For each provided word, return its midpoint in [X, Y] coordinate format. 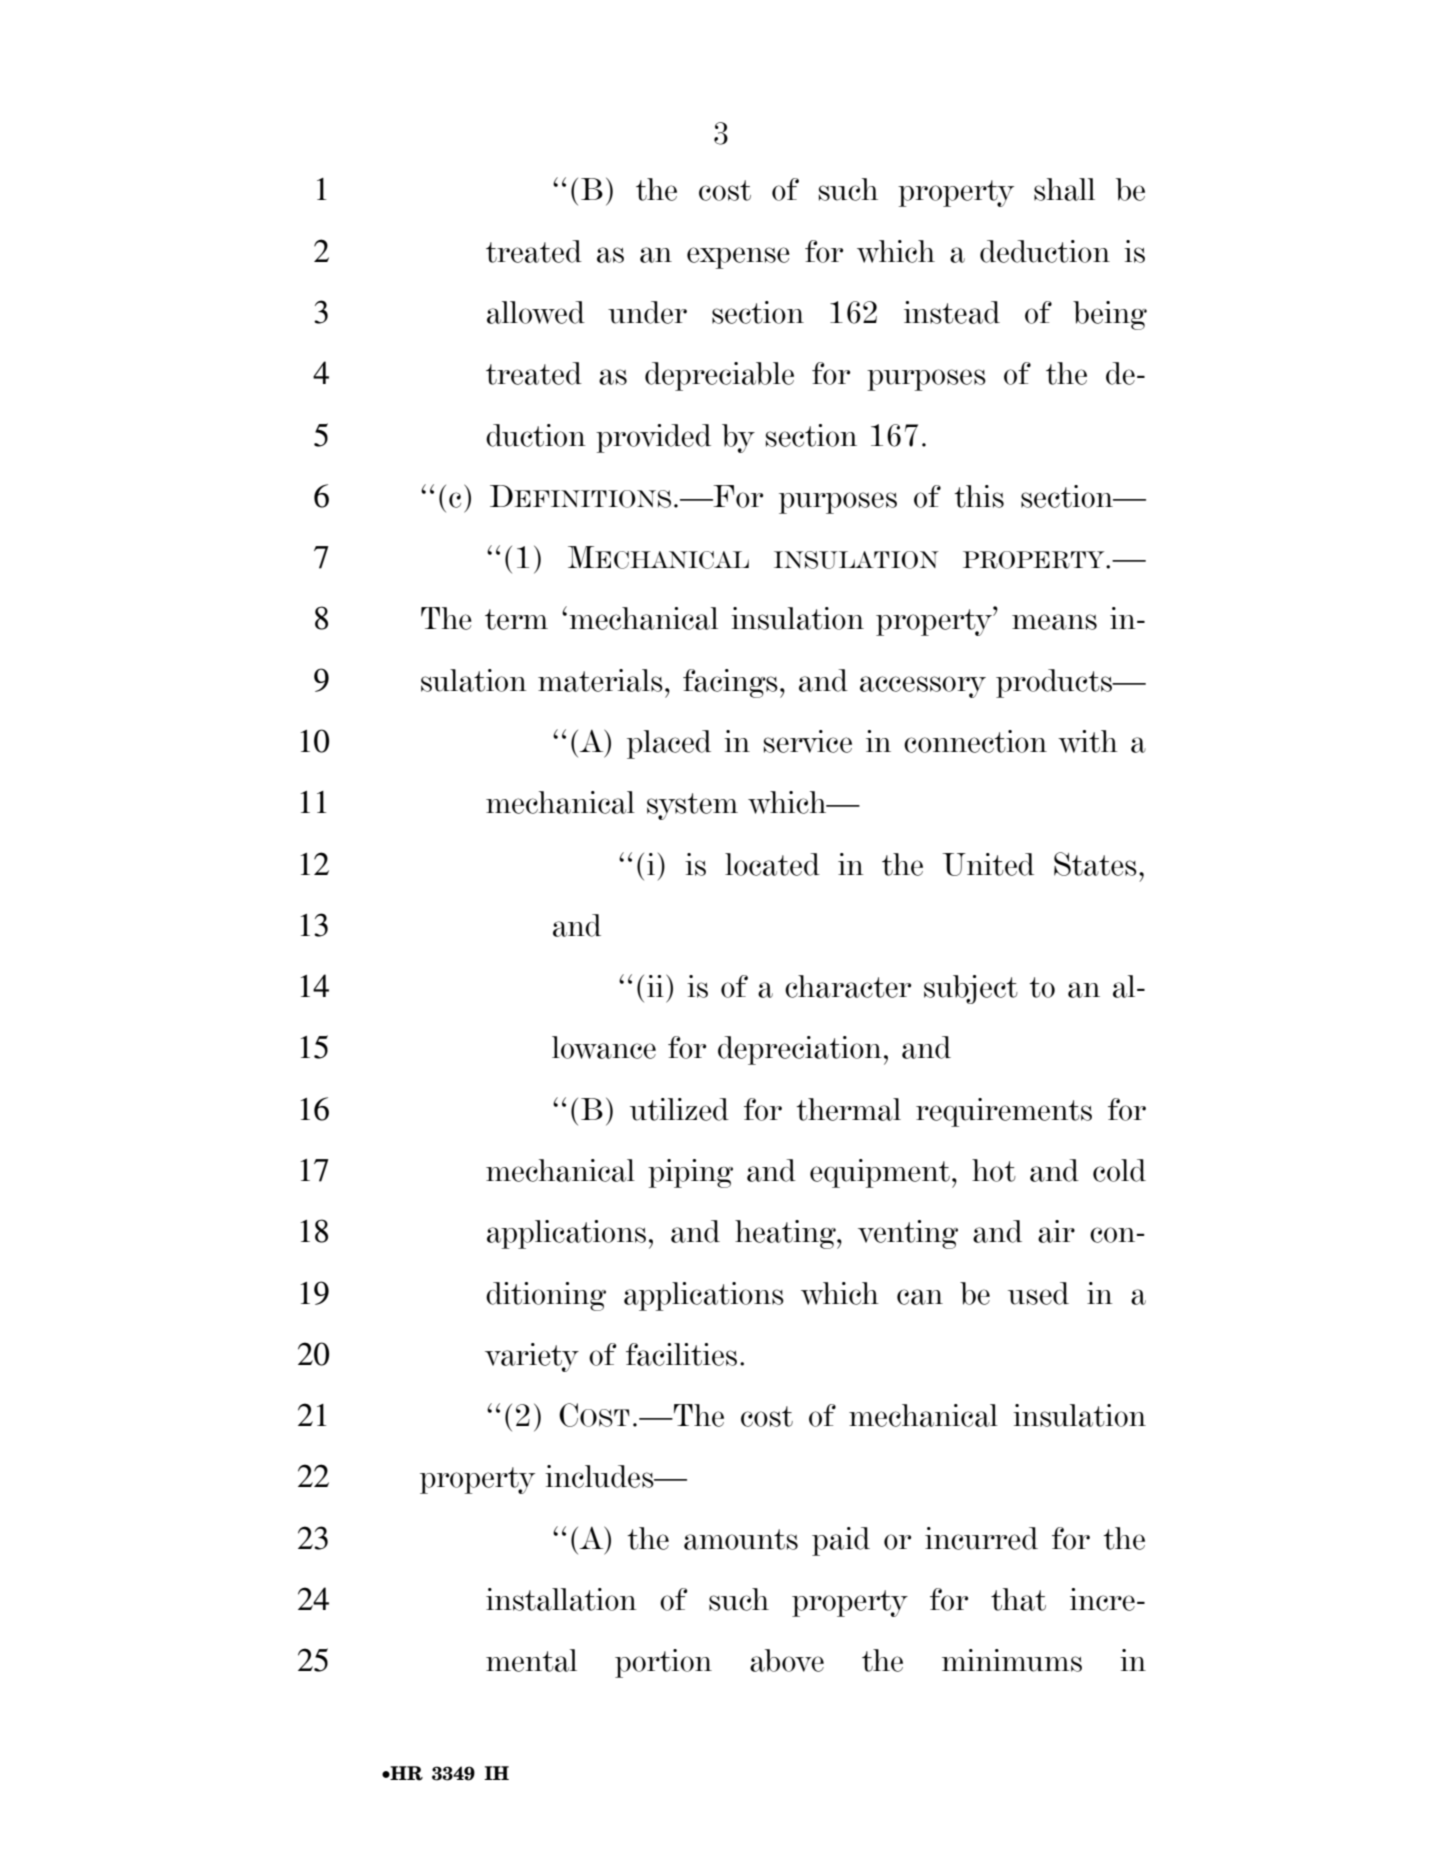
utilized [679, 1109]
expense [738, 258]
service [808, 741]
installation [561, 1599]
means [1054, 622]
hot [994, 1170]
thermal [848, 1109]
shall [1064, 189]
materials [600, 680]
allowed [536, 312]
